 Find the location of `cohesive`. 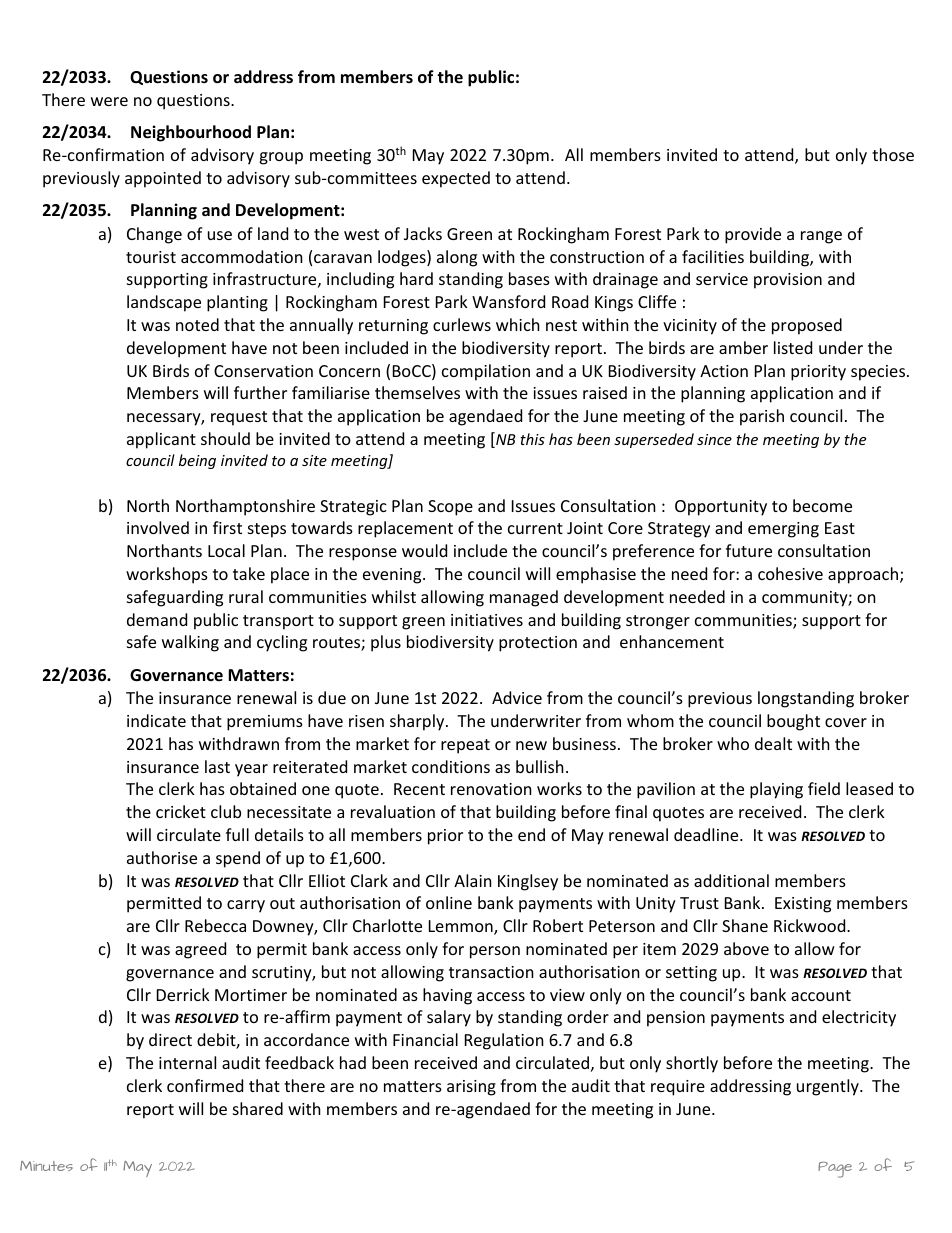

cohesive is located at coordinates (790, 573).
